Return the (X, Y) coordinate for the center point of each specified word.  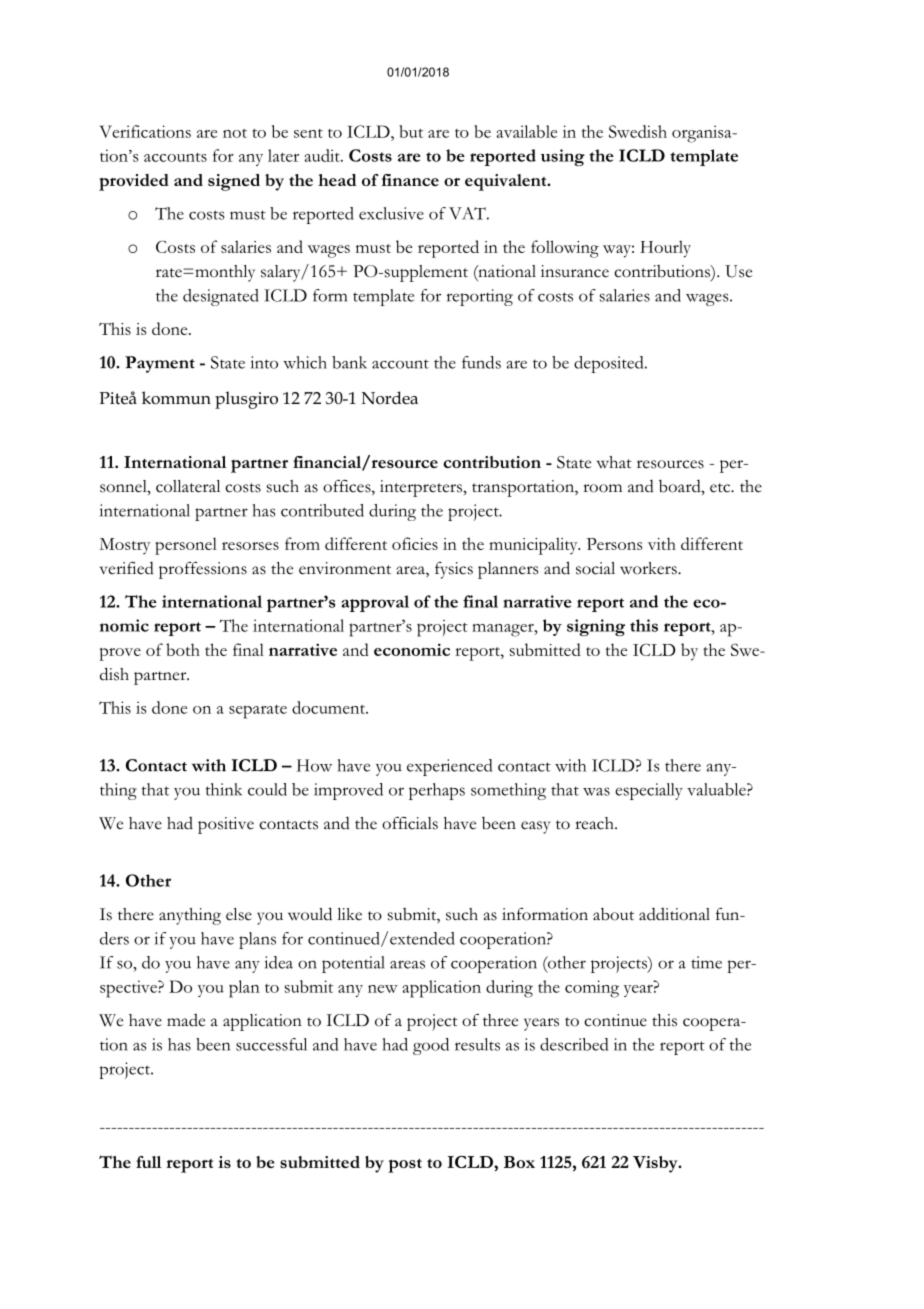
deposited (610, 364)
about (613, 914)
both (183, 649)
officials (410, 823)
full (149, 1162)
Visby (656, 1164)
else (239, 914)
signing (596, 627)
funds (481, 362)
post (405, 1166)
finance (410, 180)
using (563, 157)
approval (375, 603)
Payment (160, 364)
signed (234, 182)
